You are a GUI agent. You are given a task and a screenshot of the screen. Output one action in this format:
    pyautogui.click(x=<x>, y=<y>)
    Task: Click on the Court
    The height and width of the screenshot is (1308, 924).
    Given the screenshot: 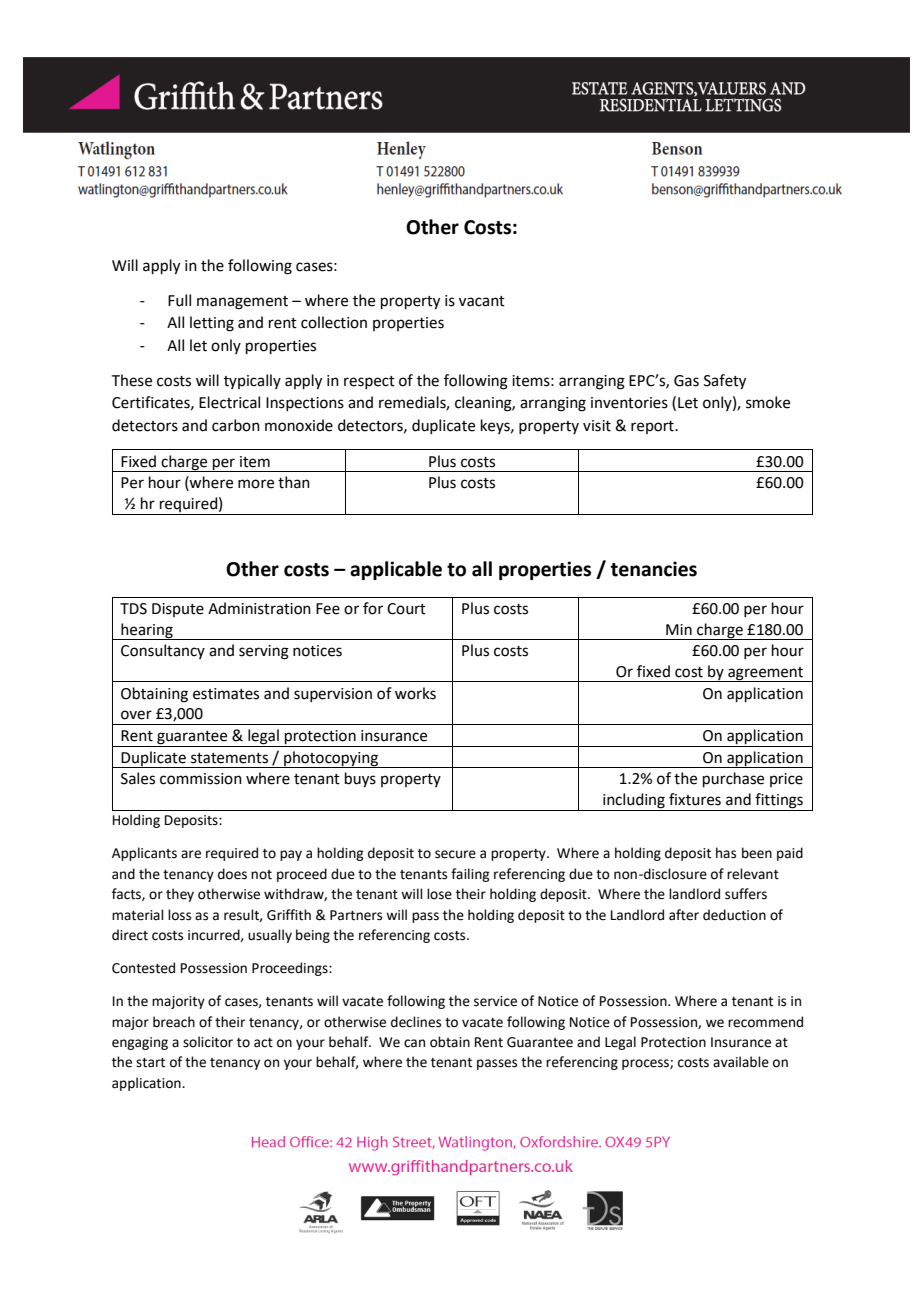 What is the action you would take?
    pyautogui.click(x=406, y=609)
